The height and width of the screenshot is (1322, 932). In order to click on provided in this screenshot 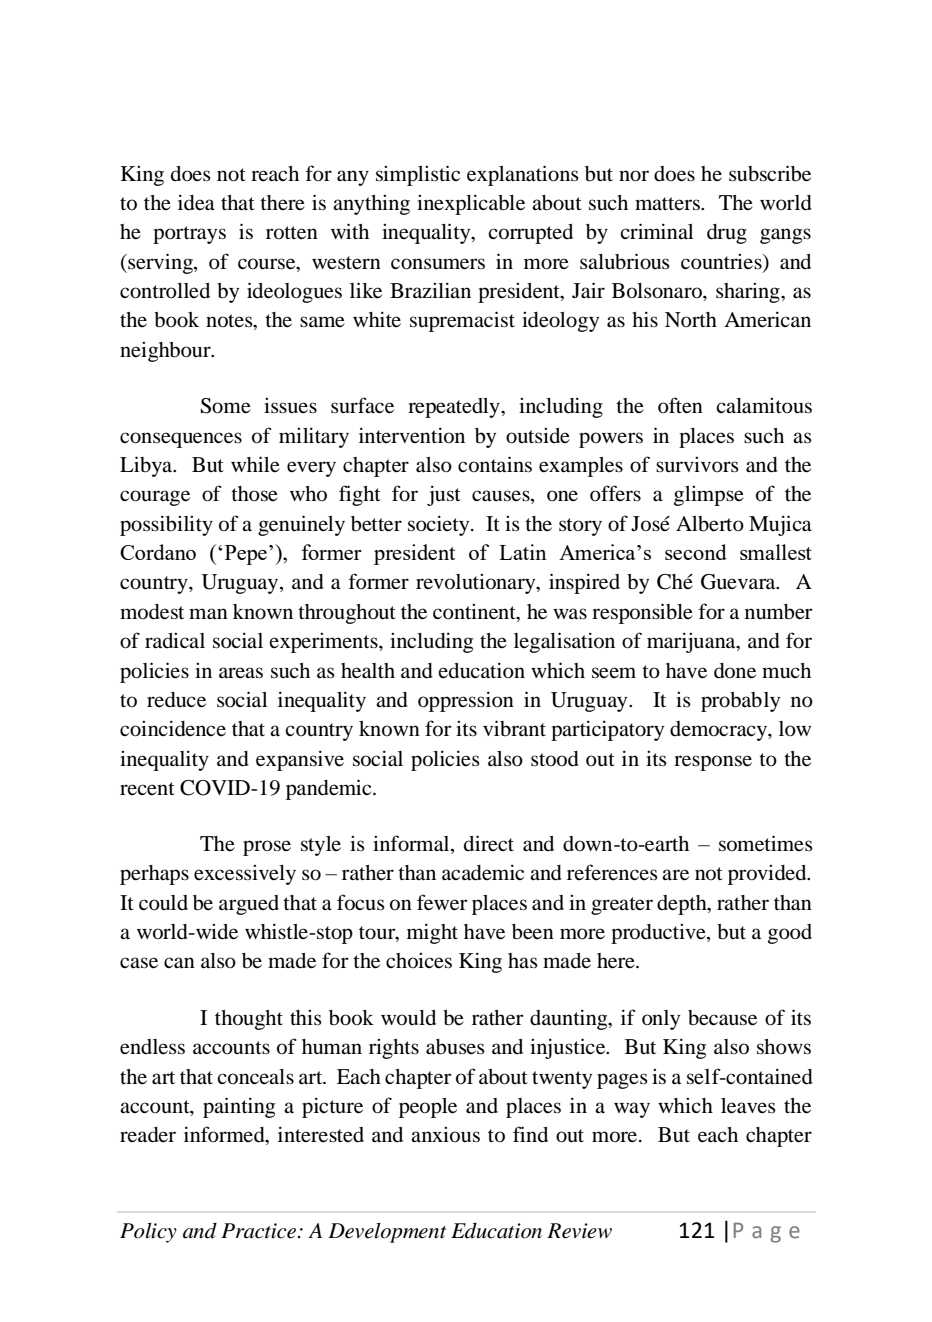, I will do `click(768, 875)`.
